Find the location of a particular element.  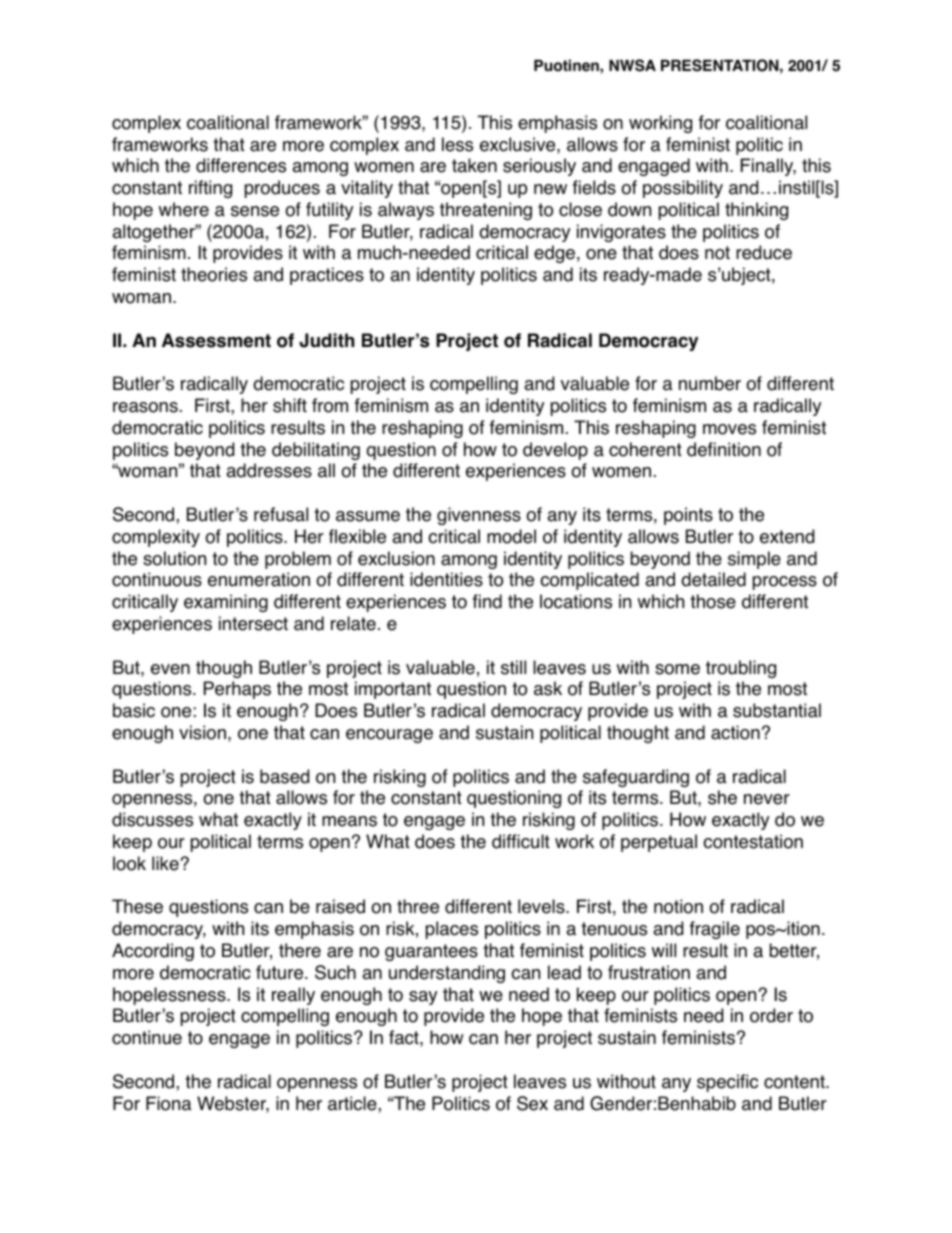

those is located at coordinates (713, 601).
